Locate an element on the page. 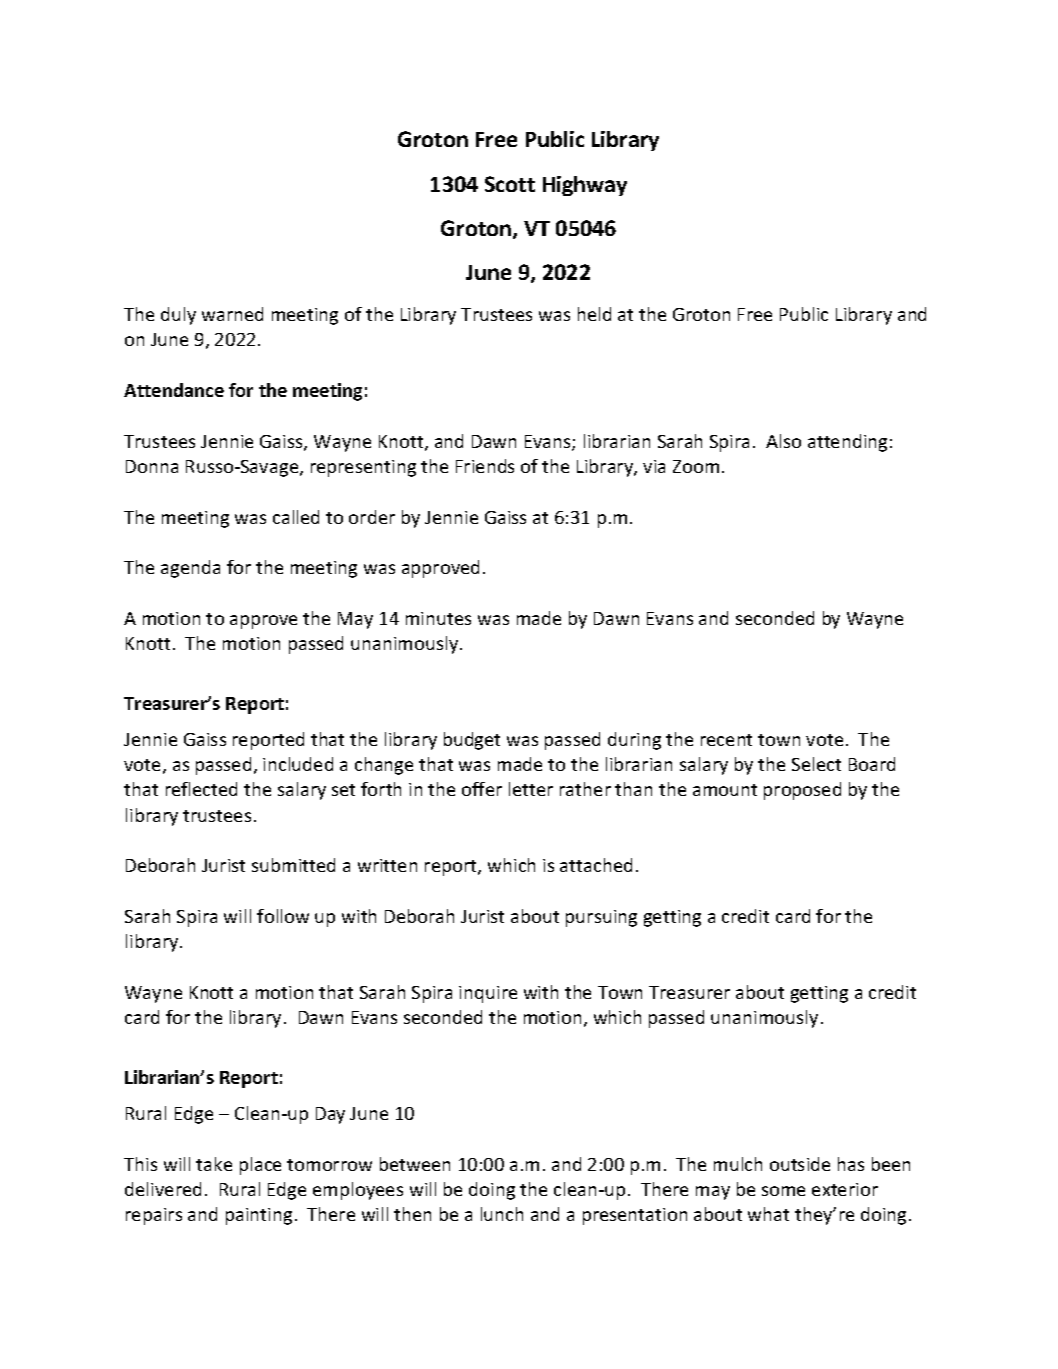 This page has height=1369, width=1058. warned is located at coordinates (232, 314).
